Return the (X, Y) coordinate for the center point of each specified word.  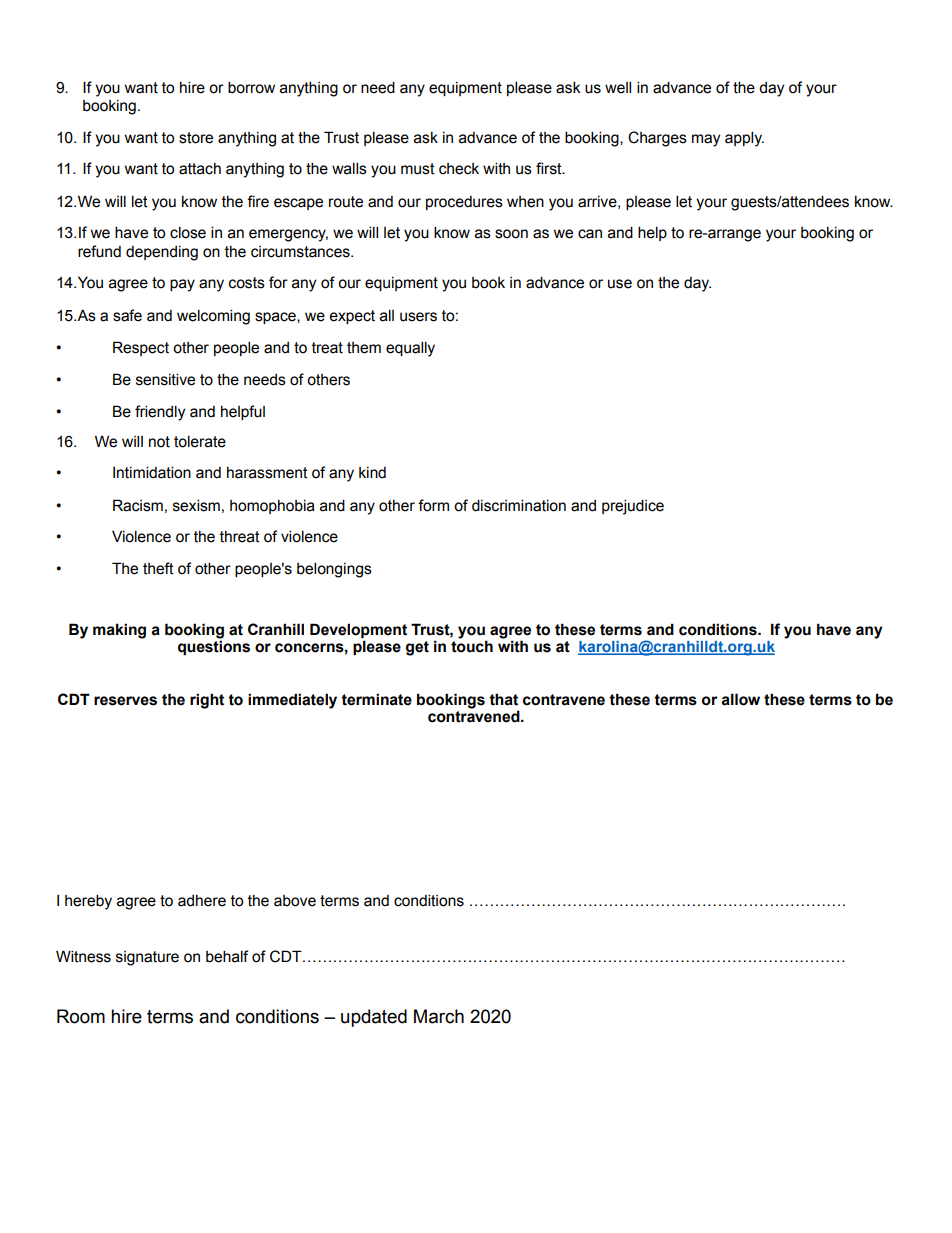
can (590, 234)
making (119, 631)
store (196, 138)
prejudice (633, 507)
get (417, 648)
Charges (657, 139)
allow (740, 699)
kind (372, 473)
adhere (202, 901)
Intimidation (152, 472)
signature (147, 958)
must (418, 169)
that (503, 699)
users (418, 317)
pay (182, 285)
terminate (376, 699)
